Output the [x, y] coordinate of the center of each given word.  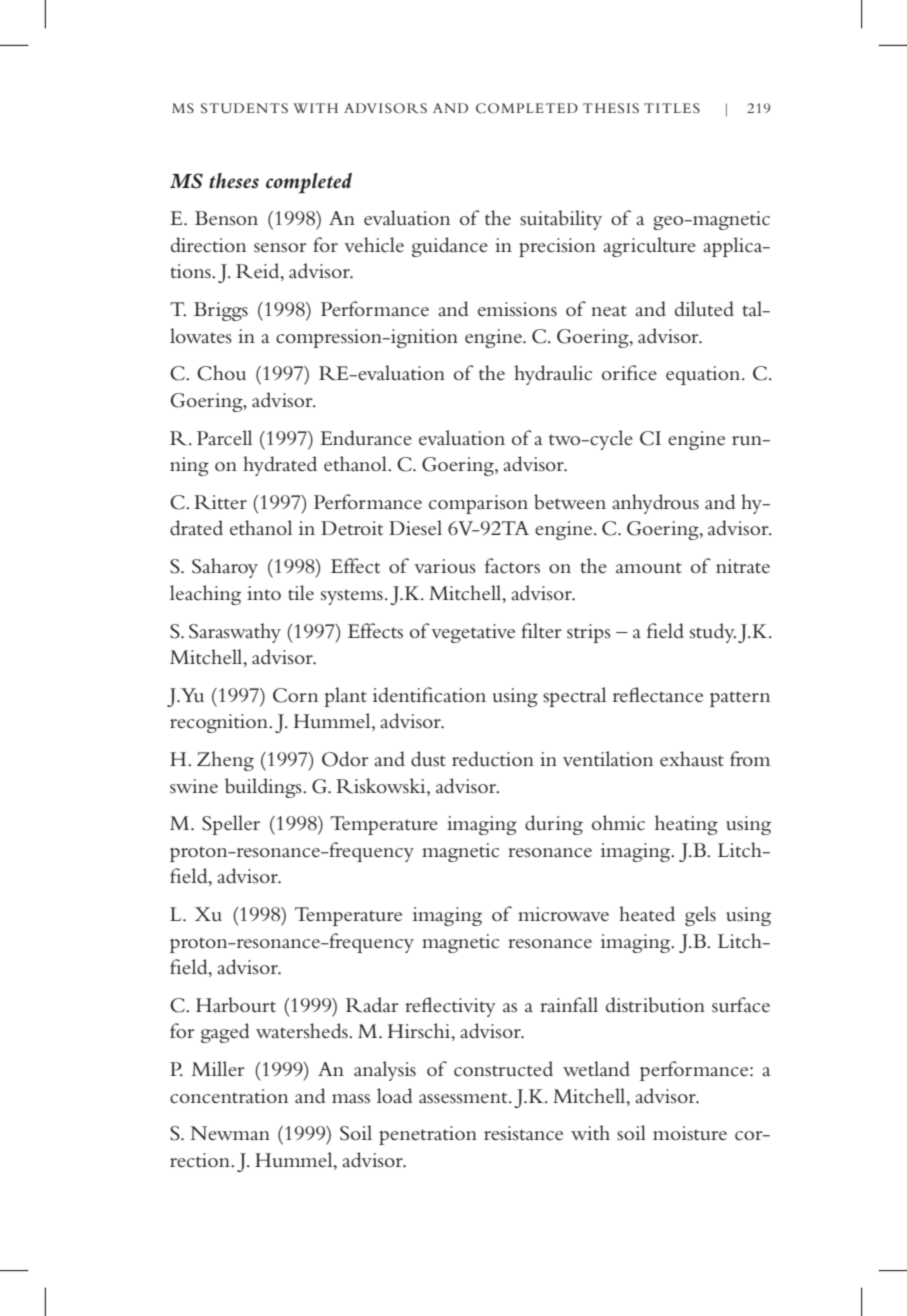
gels [700, 916]
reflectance [658, 695]
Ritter [220, 502]
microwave [563, 914]
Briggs [221, 311]
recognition [220, 723]
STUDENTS [244, 108]
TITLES [672, 108]
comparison [478, 504]
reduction [493, 759]
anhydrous [655, 504]
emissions [517, 309]
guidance [450, 247]
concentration [229, 1096]
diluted [704, 309]
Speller [231, 825]
